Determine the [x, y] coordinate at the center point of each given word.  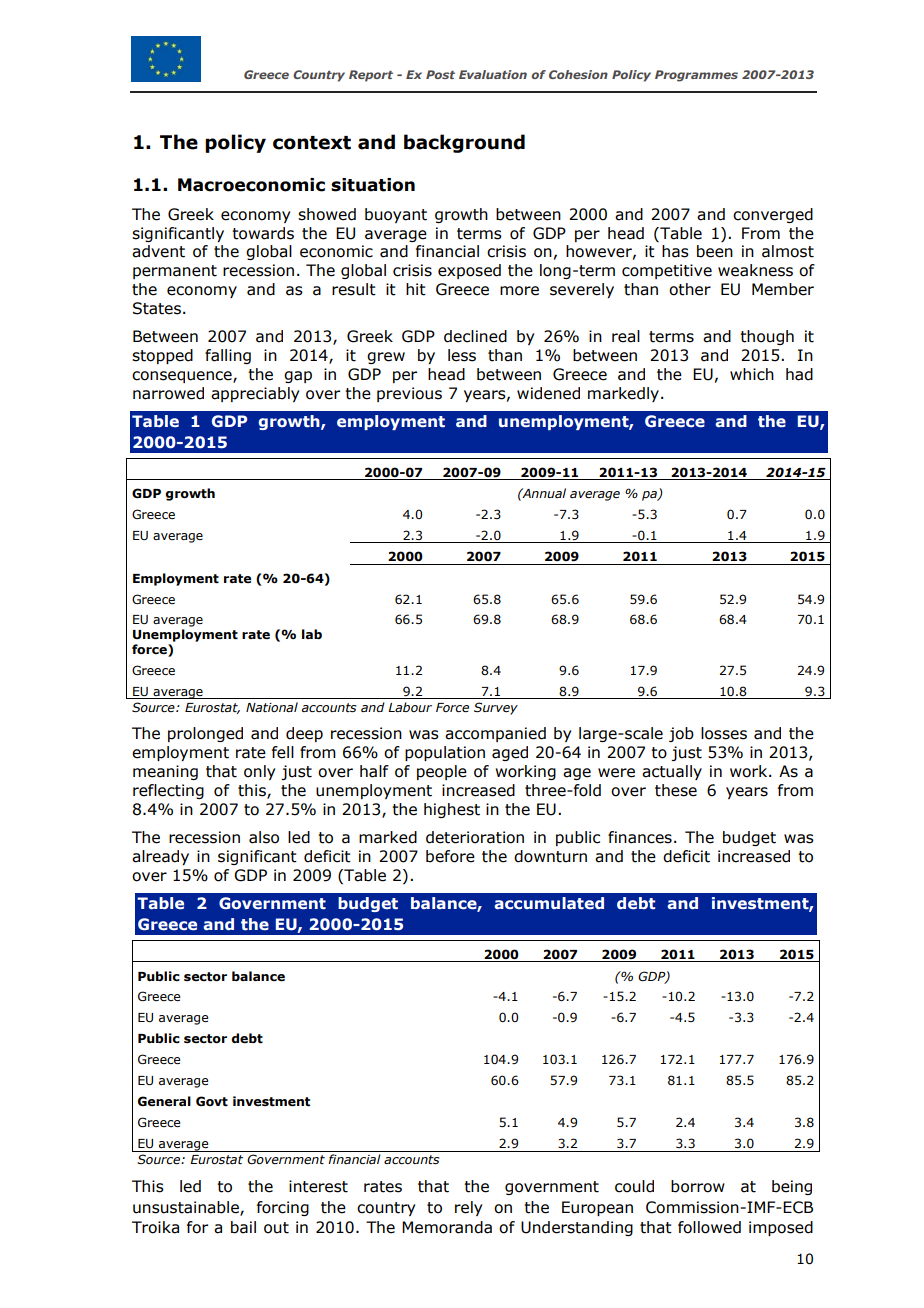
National [272, 707]
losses [724, 733]
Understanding [577, 1228]
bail [243, 1227]
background [464, 143]
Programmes [696, 76]
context [312, 143]
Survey [496, 708]
